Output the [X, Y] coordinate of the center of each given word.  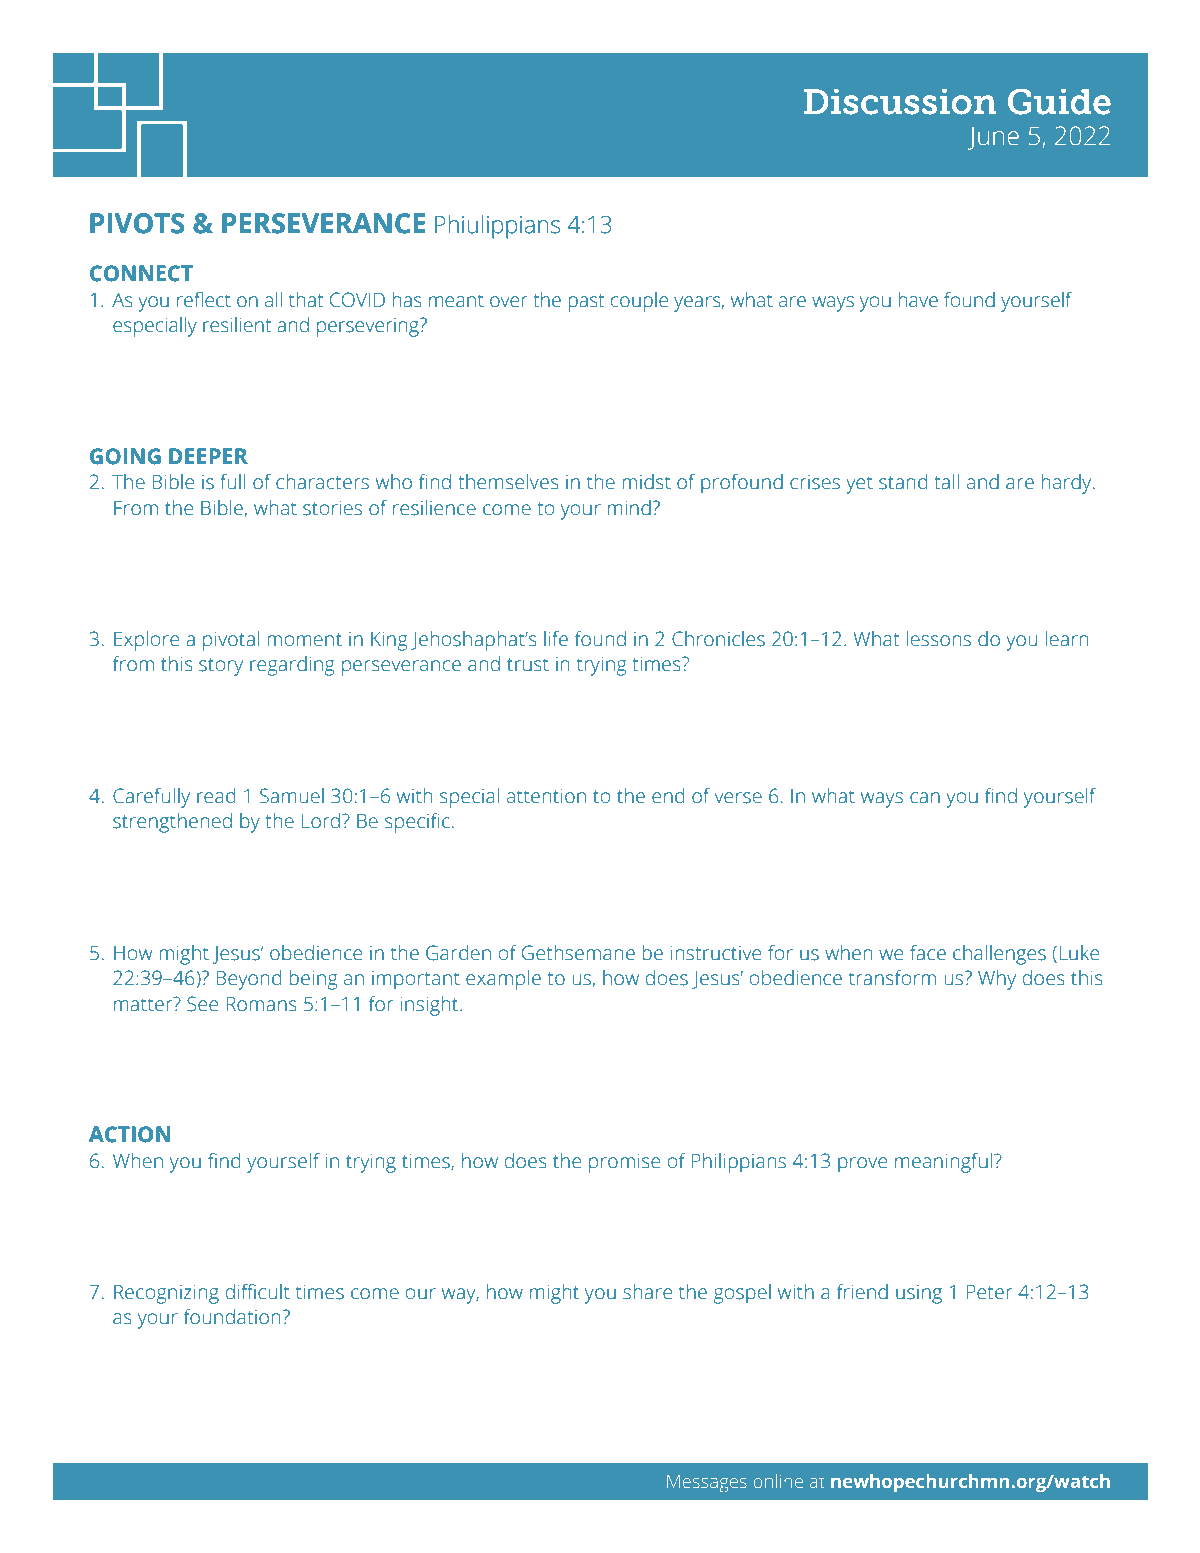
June [993, 138]
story [221, 667]
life [556, 639]
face [928, 953]
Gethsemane [578, 953]
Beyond [248, 980]
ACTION [129, 1134]
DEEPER [208, 456]
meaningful [943, 1163]
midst [646, 482]
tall [946, 482]
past [586, 303]
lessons [938, 639]
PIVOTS [137, 223]
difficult [257, 1292]
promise [624, 1163]
